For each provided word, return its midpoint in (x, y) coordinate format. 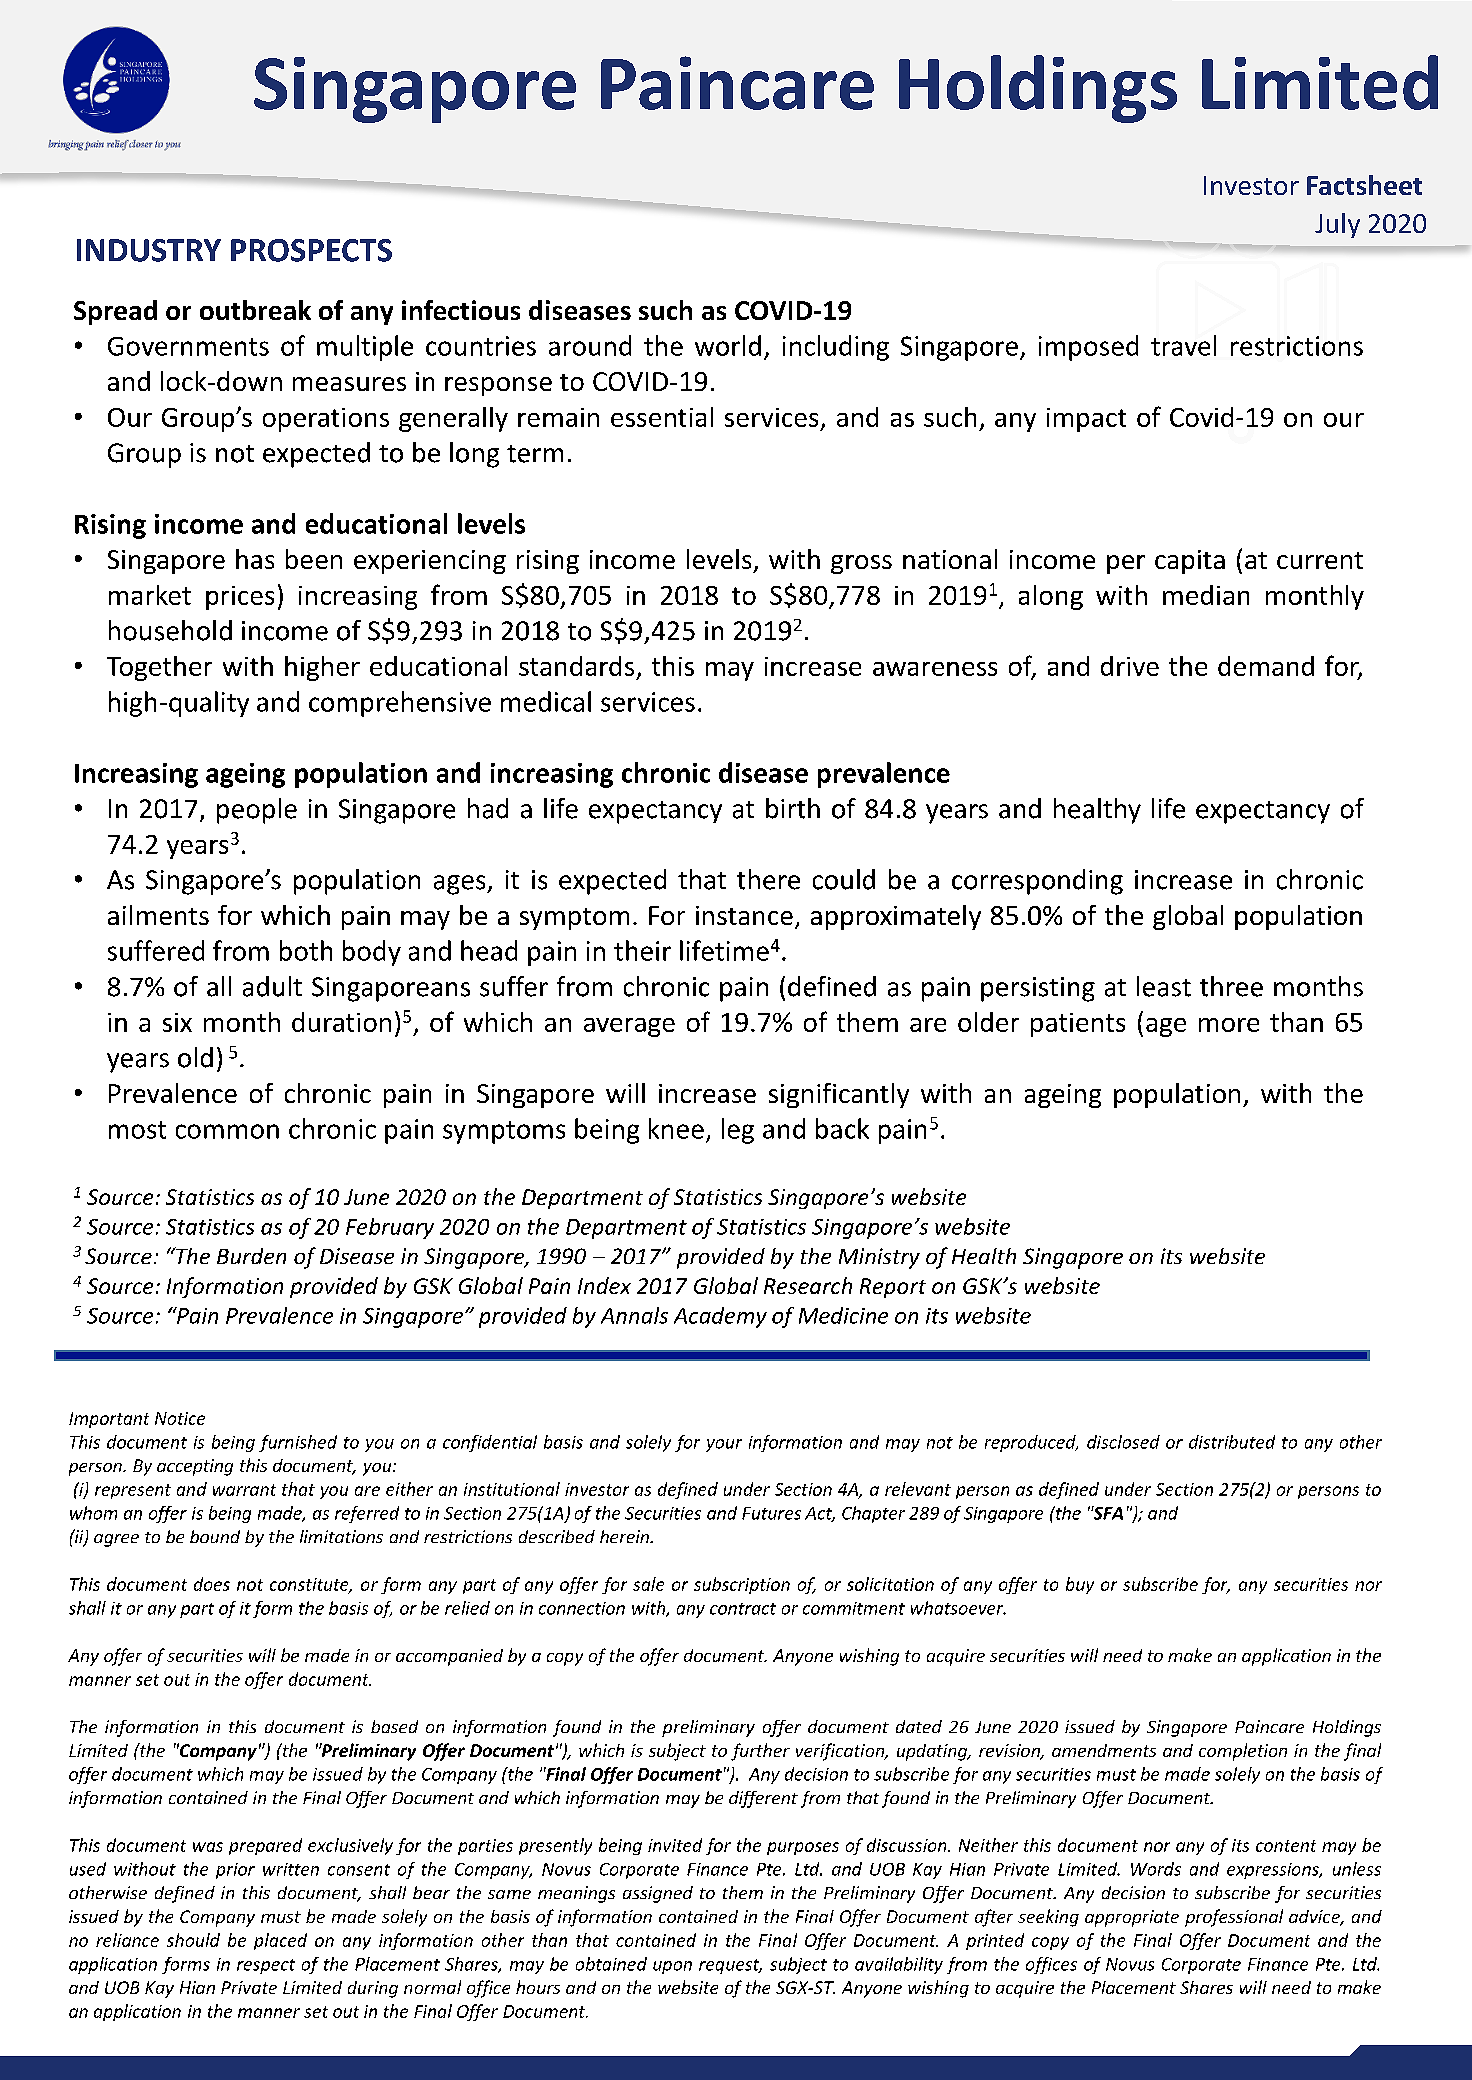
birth (793, 808)
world (728, 345)
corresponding (1037, 882)
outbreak (255, 310)
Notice (180, 1418)
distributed (1232, 1442)
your (724, 1445)
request (730, 1966)
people (257, 811)
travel (1183, 345)
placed (280, 1941)
